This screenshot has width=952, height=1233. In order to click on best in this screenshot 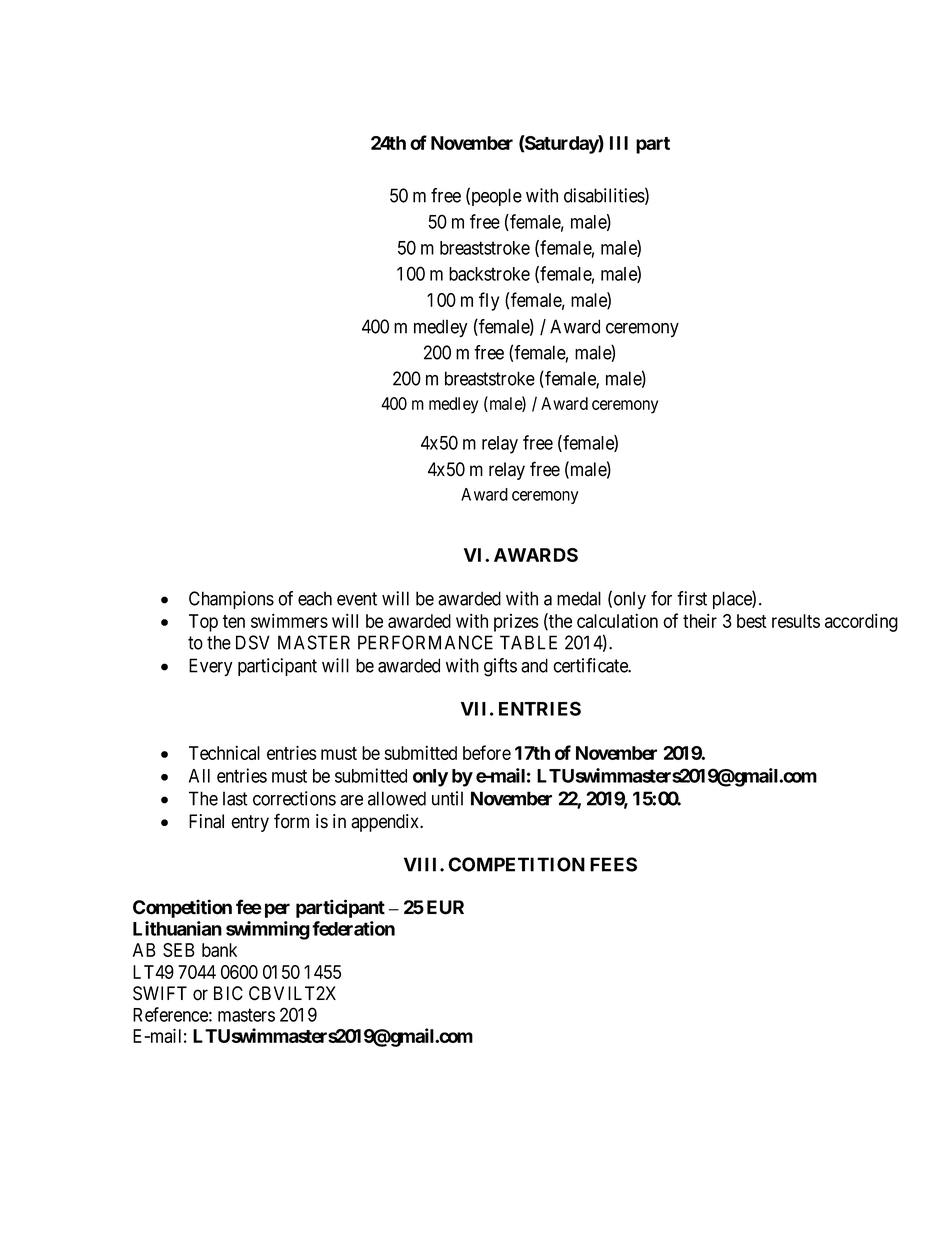, I will do `click(752, 621)`.
